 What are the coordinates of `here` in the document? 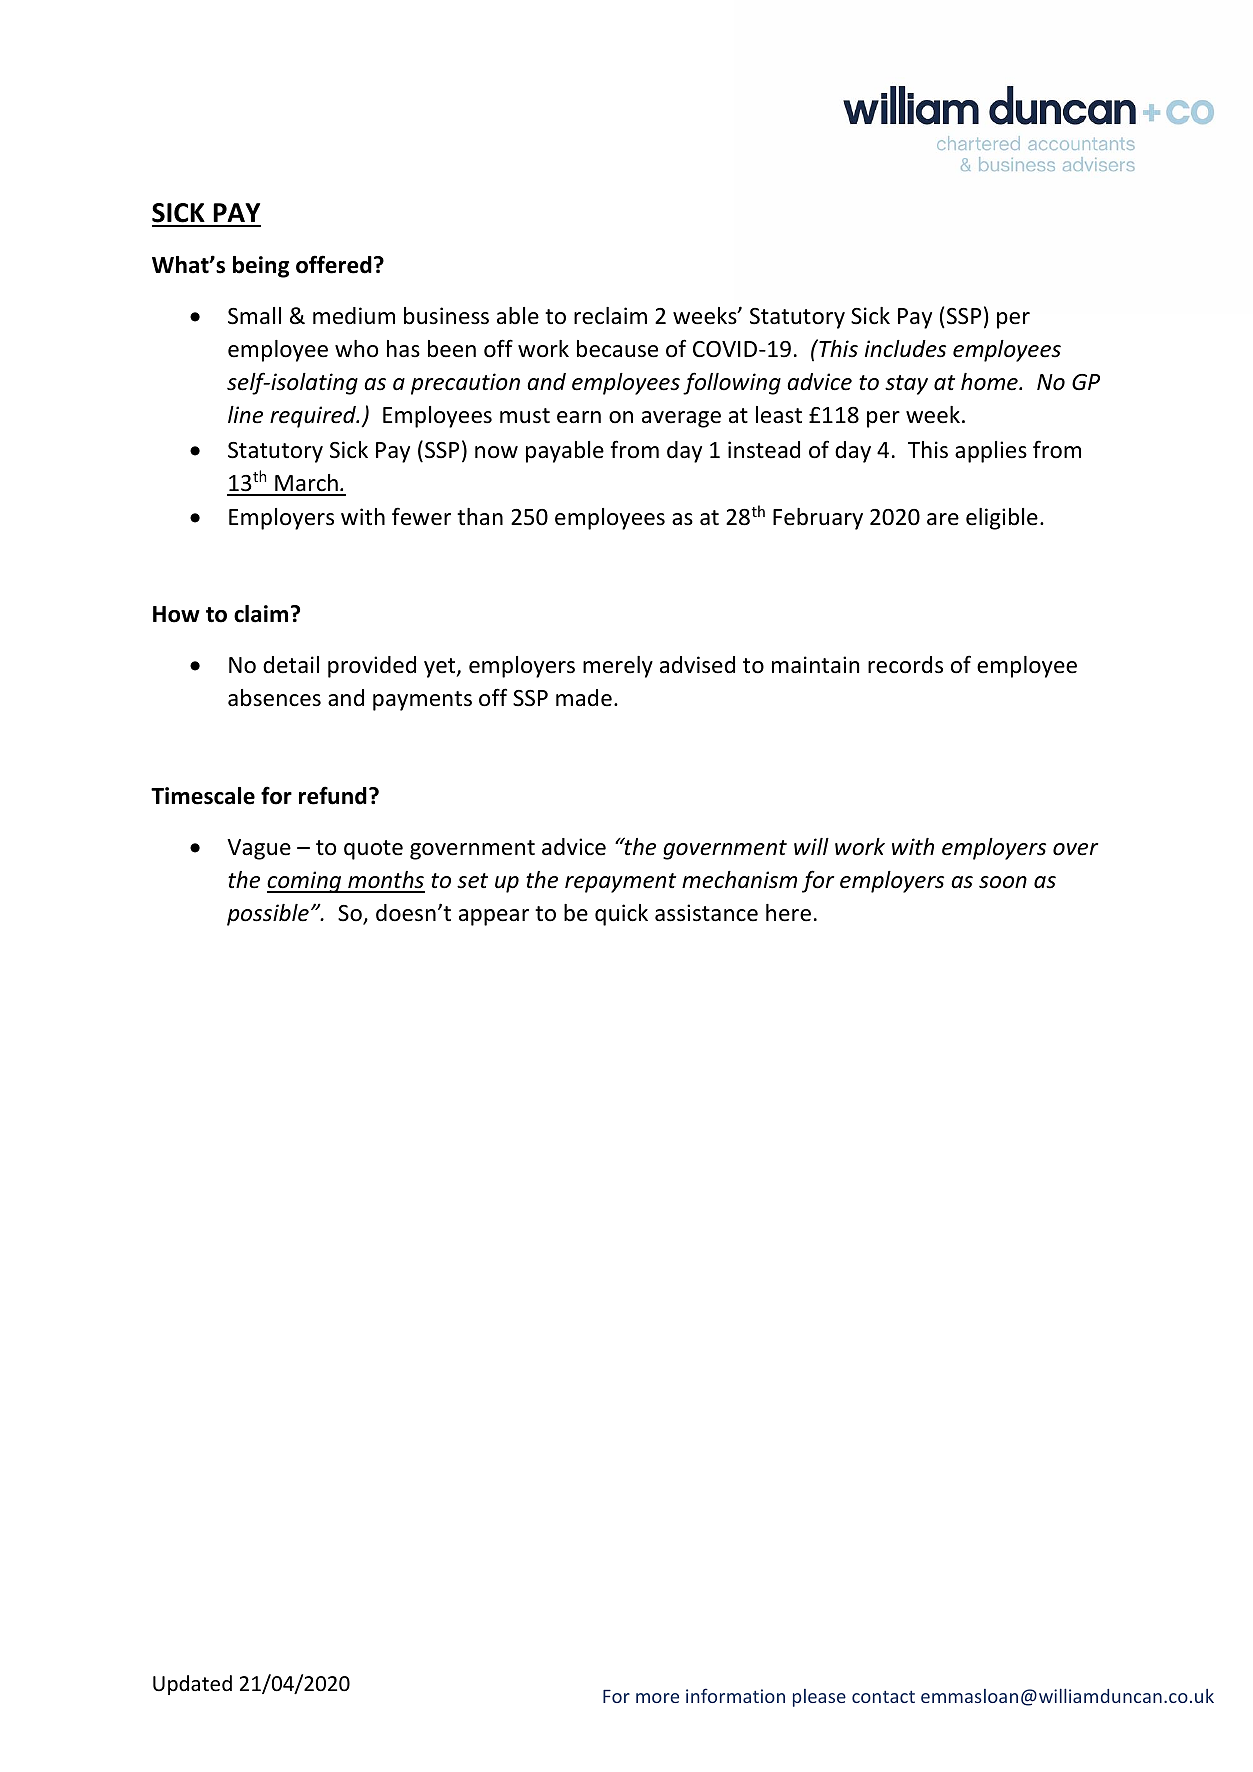 It's located at (788, 913).
